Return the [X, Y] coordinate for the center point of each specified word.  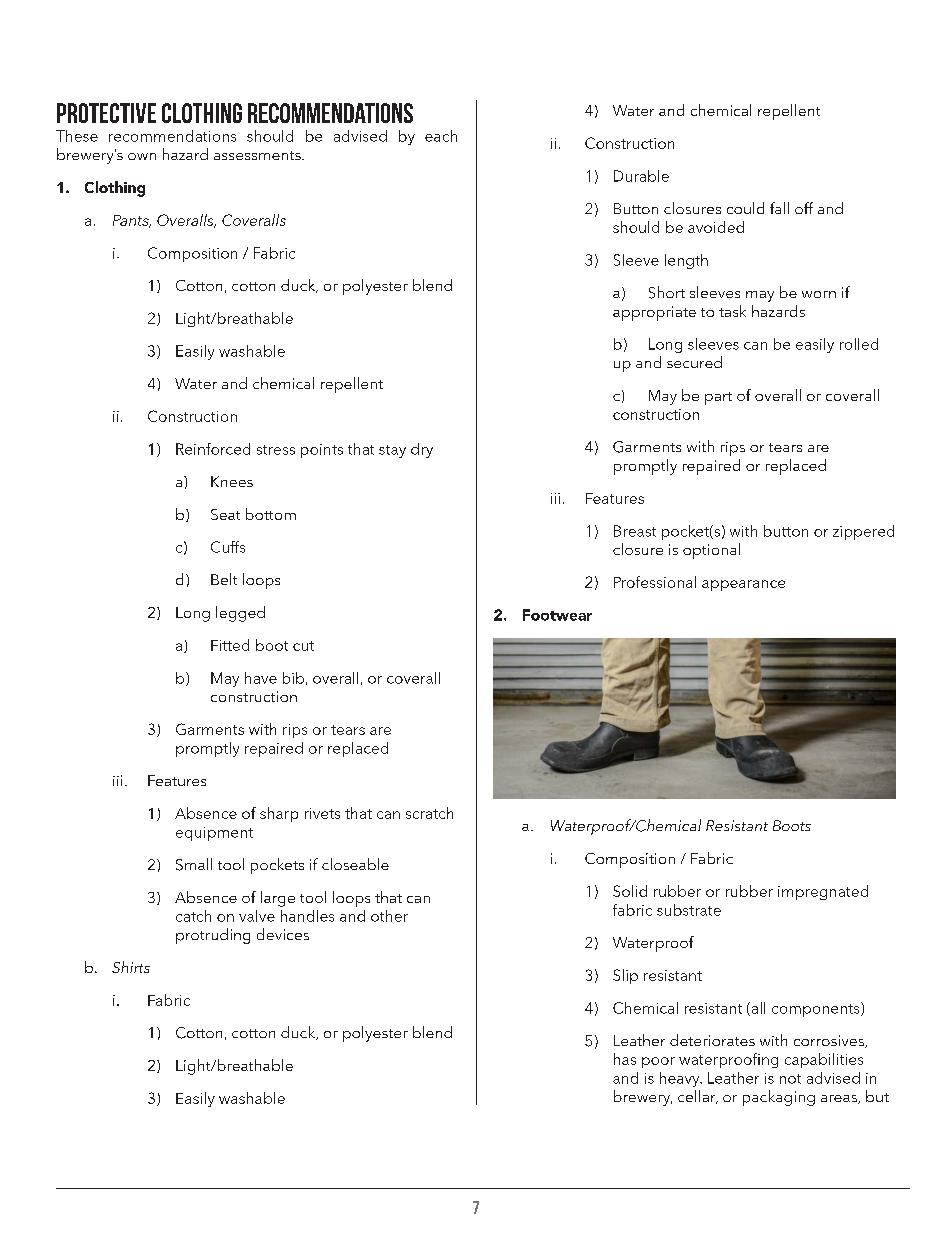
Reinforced [213, 449]
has [625, 1059]
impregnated [823, 892]
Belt [224, 579]
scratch [429, 813]
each [441, 136]
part [718, 398]
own [142, 156]
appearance [743, 585]
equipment [214, 834]
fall [779, 208]
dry [422, 450]
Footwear [557, 615]
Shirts [131, 967]
